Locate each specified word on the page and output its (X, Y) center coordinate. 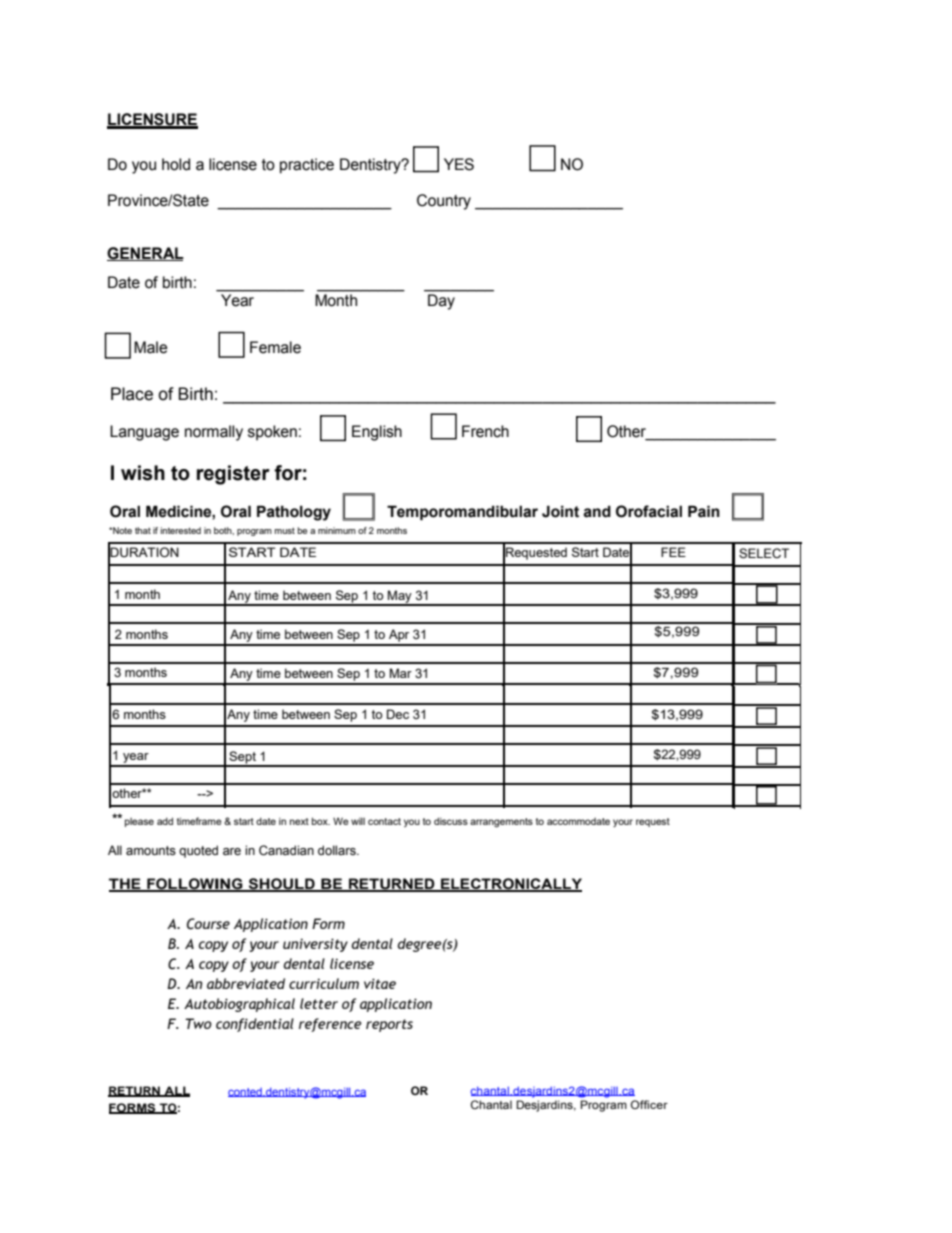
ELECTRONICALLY (510, 885)
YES (459, 164)
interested (181, 530)
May (400, 597)
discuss (451, 821)
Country (444, 202)
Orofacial (649, 511)
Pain (704, 511)
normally (214, 433)
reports (389, 1025)
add (165, 821)
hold (176, 164)
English (377, 433)
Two (198, 1023)
